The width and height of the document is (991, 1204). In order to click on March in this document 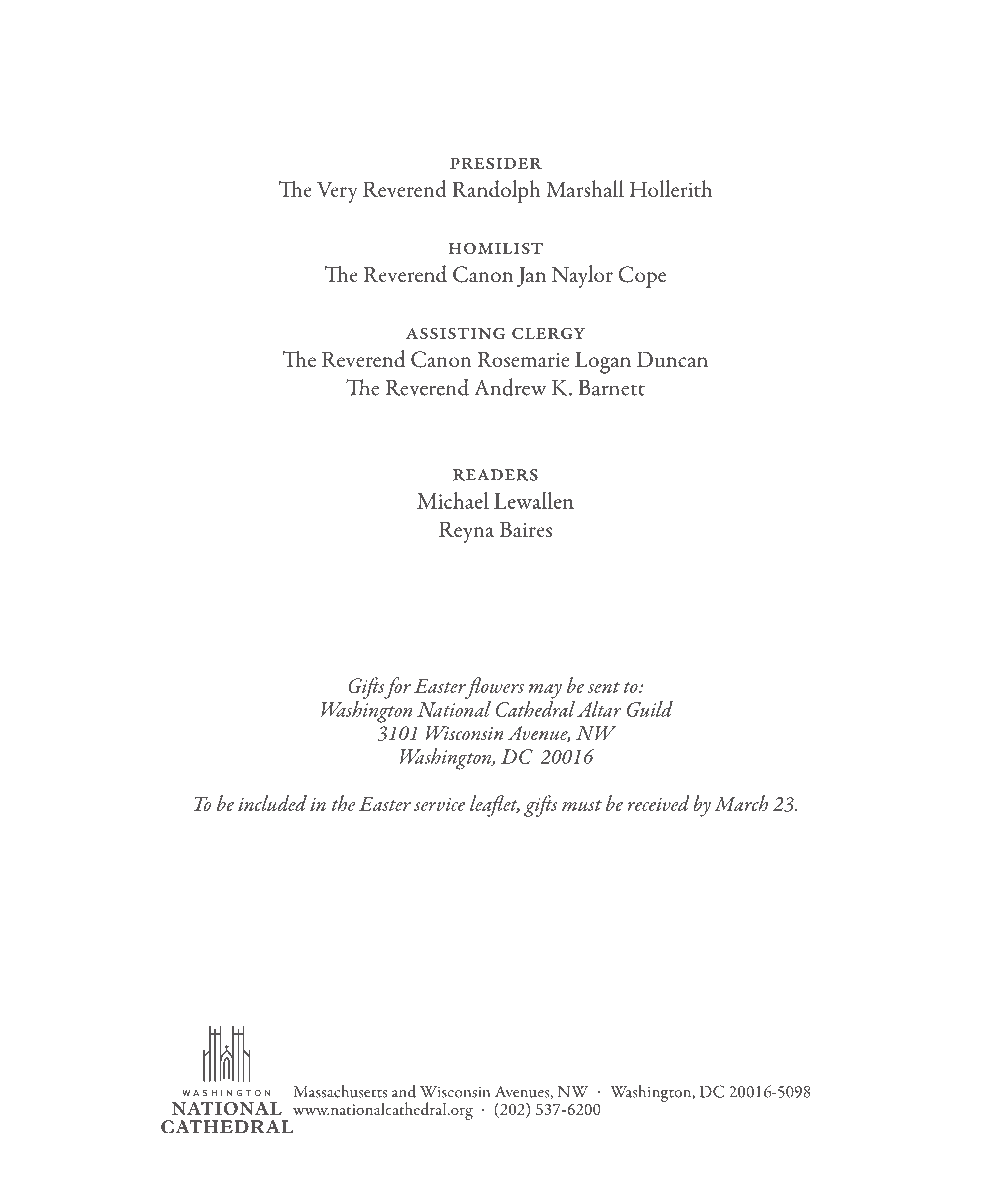, I will do `click(741, 803)`.
